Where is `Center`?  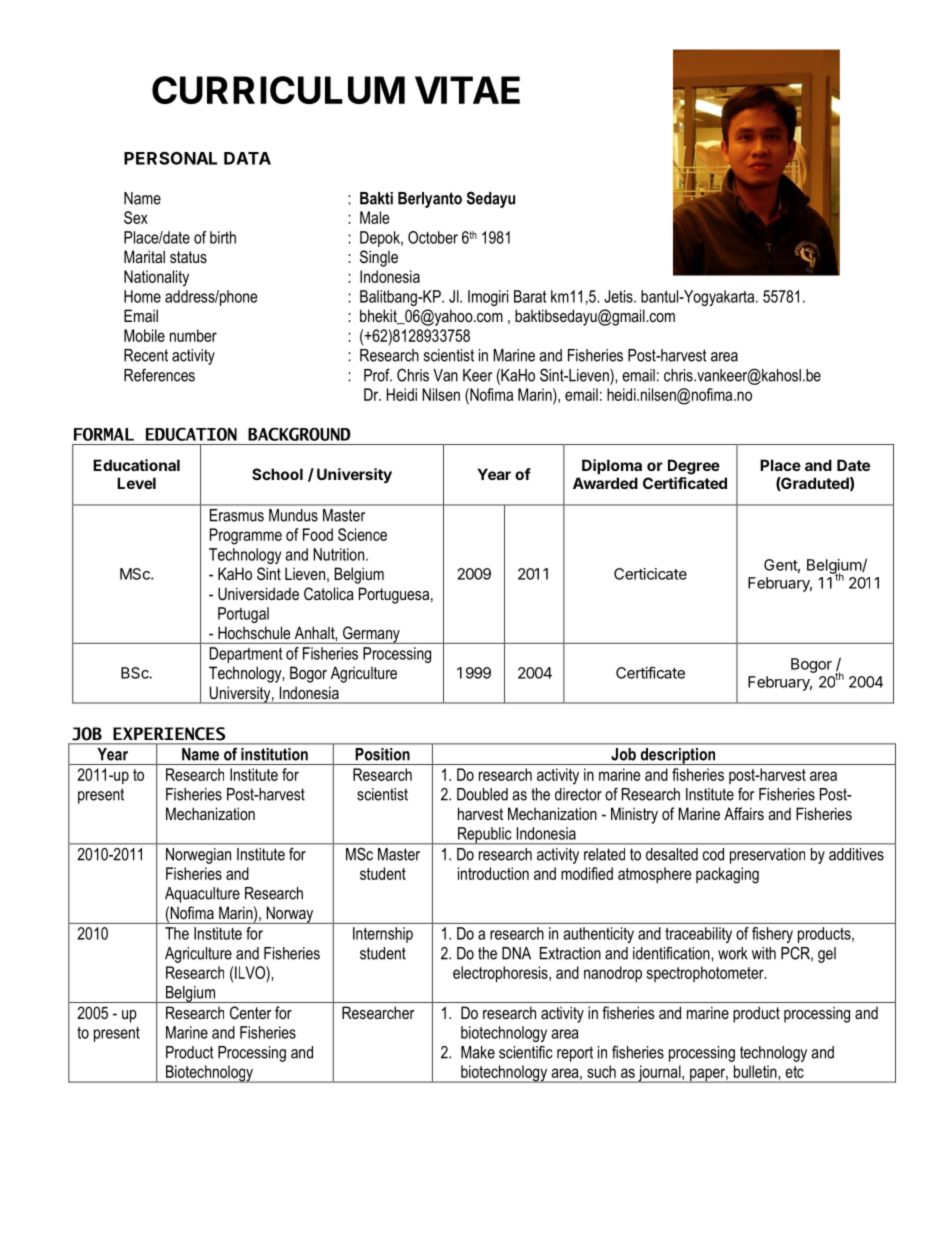 Center is located at coordinates (251, 1012).
